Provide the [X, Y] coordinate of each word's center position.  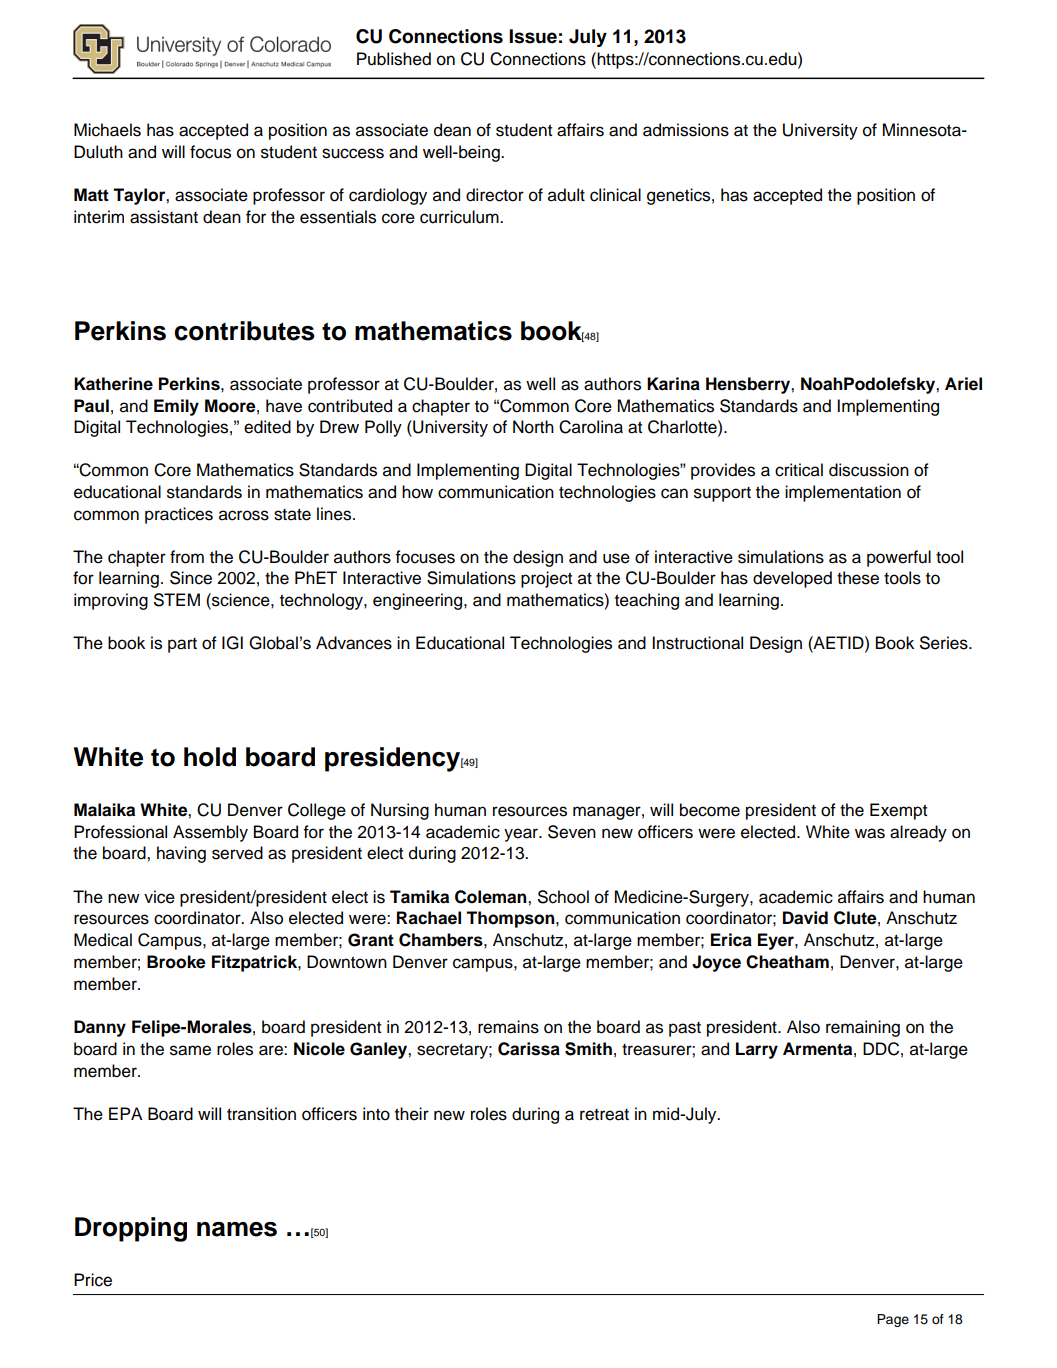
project [546, 579]
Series [945, 643]
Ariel [963, 384]
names [237, 1229]
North [533, 427]
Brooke [176, 962]
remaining [863, 1028]
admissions [686, 130]
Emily [176, 407]
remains [508, 1027]
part [182, 645]
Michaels [107, 130]
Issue [533, 36]
